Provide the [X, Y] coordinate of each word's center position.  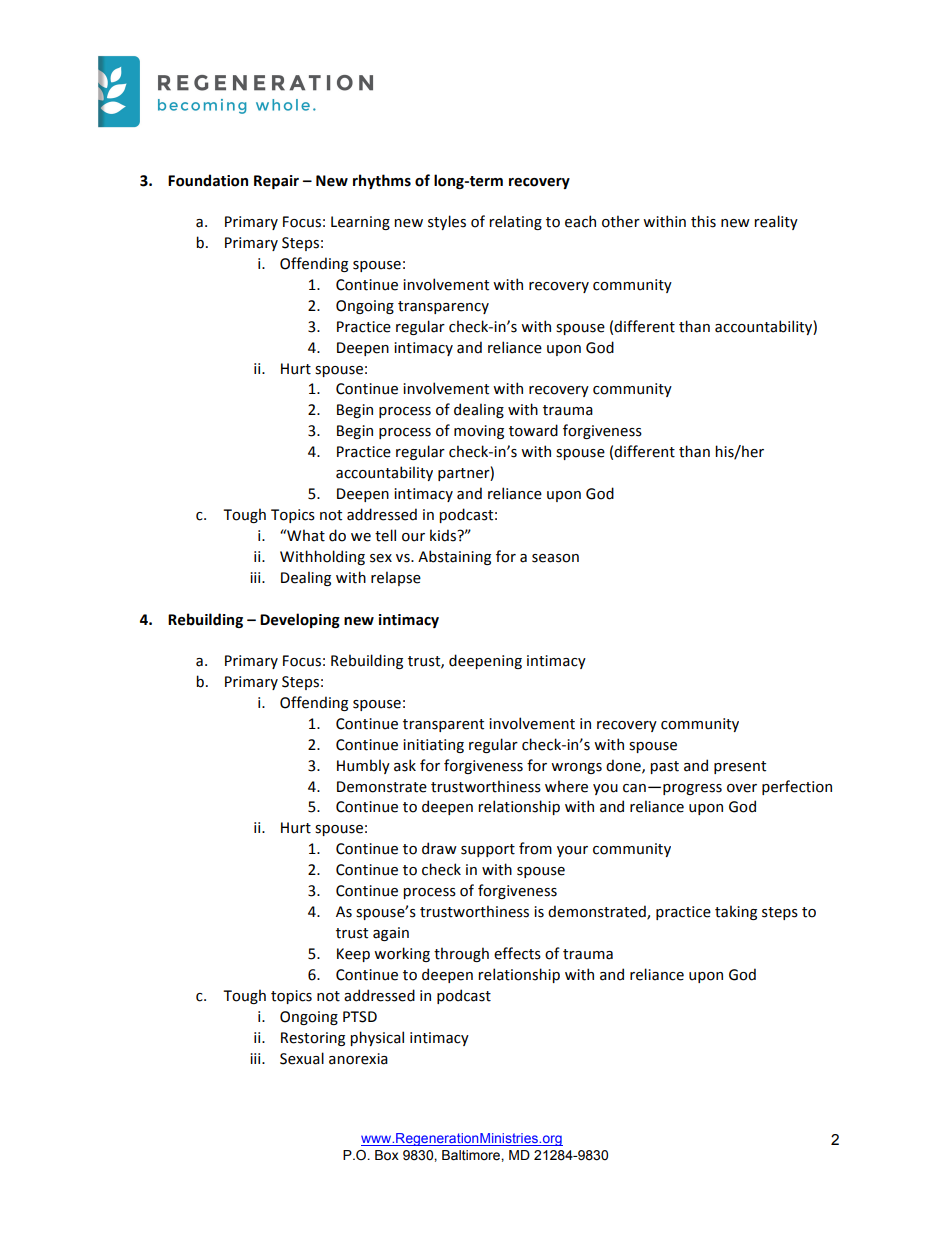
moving [479, 432]
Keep [353, 955]
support [488, 850]
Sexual [302, 1058]
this [703, 221]
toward [533, 430]
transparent [443, 725]
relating [515, 222]
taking [736, 912]
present [740, 767]
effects [517, 953]
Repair [276, 182]
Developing [300, 620]
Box [387, 1155]
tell [385, 535]
